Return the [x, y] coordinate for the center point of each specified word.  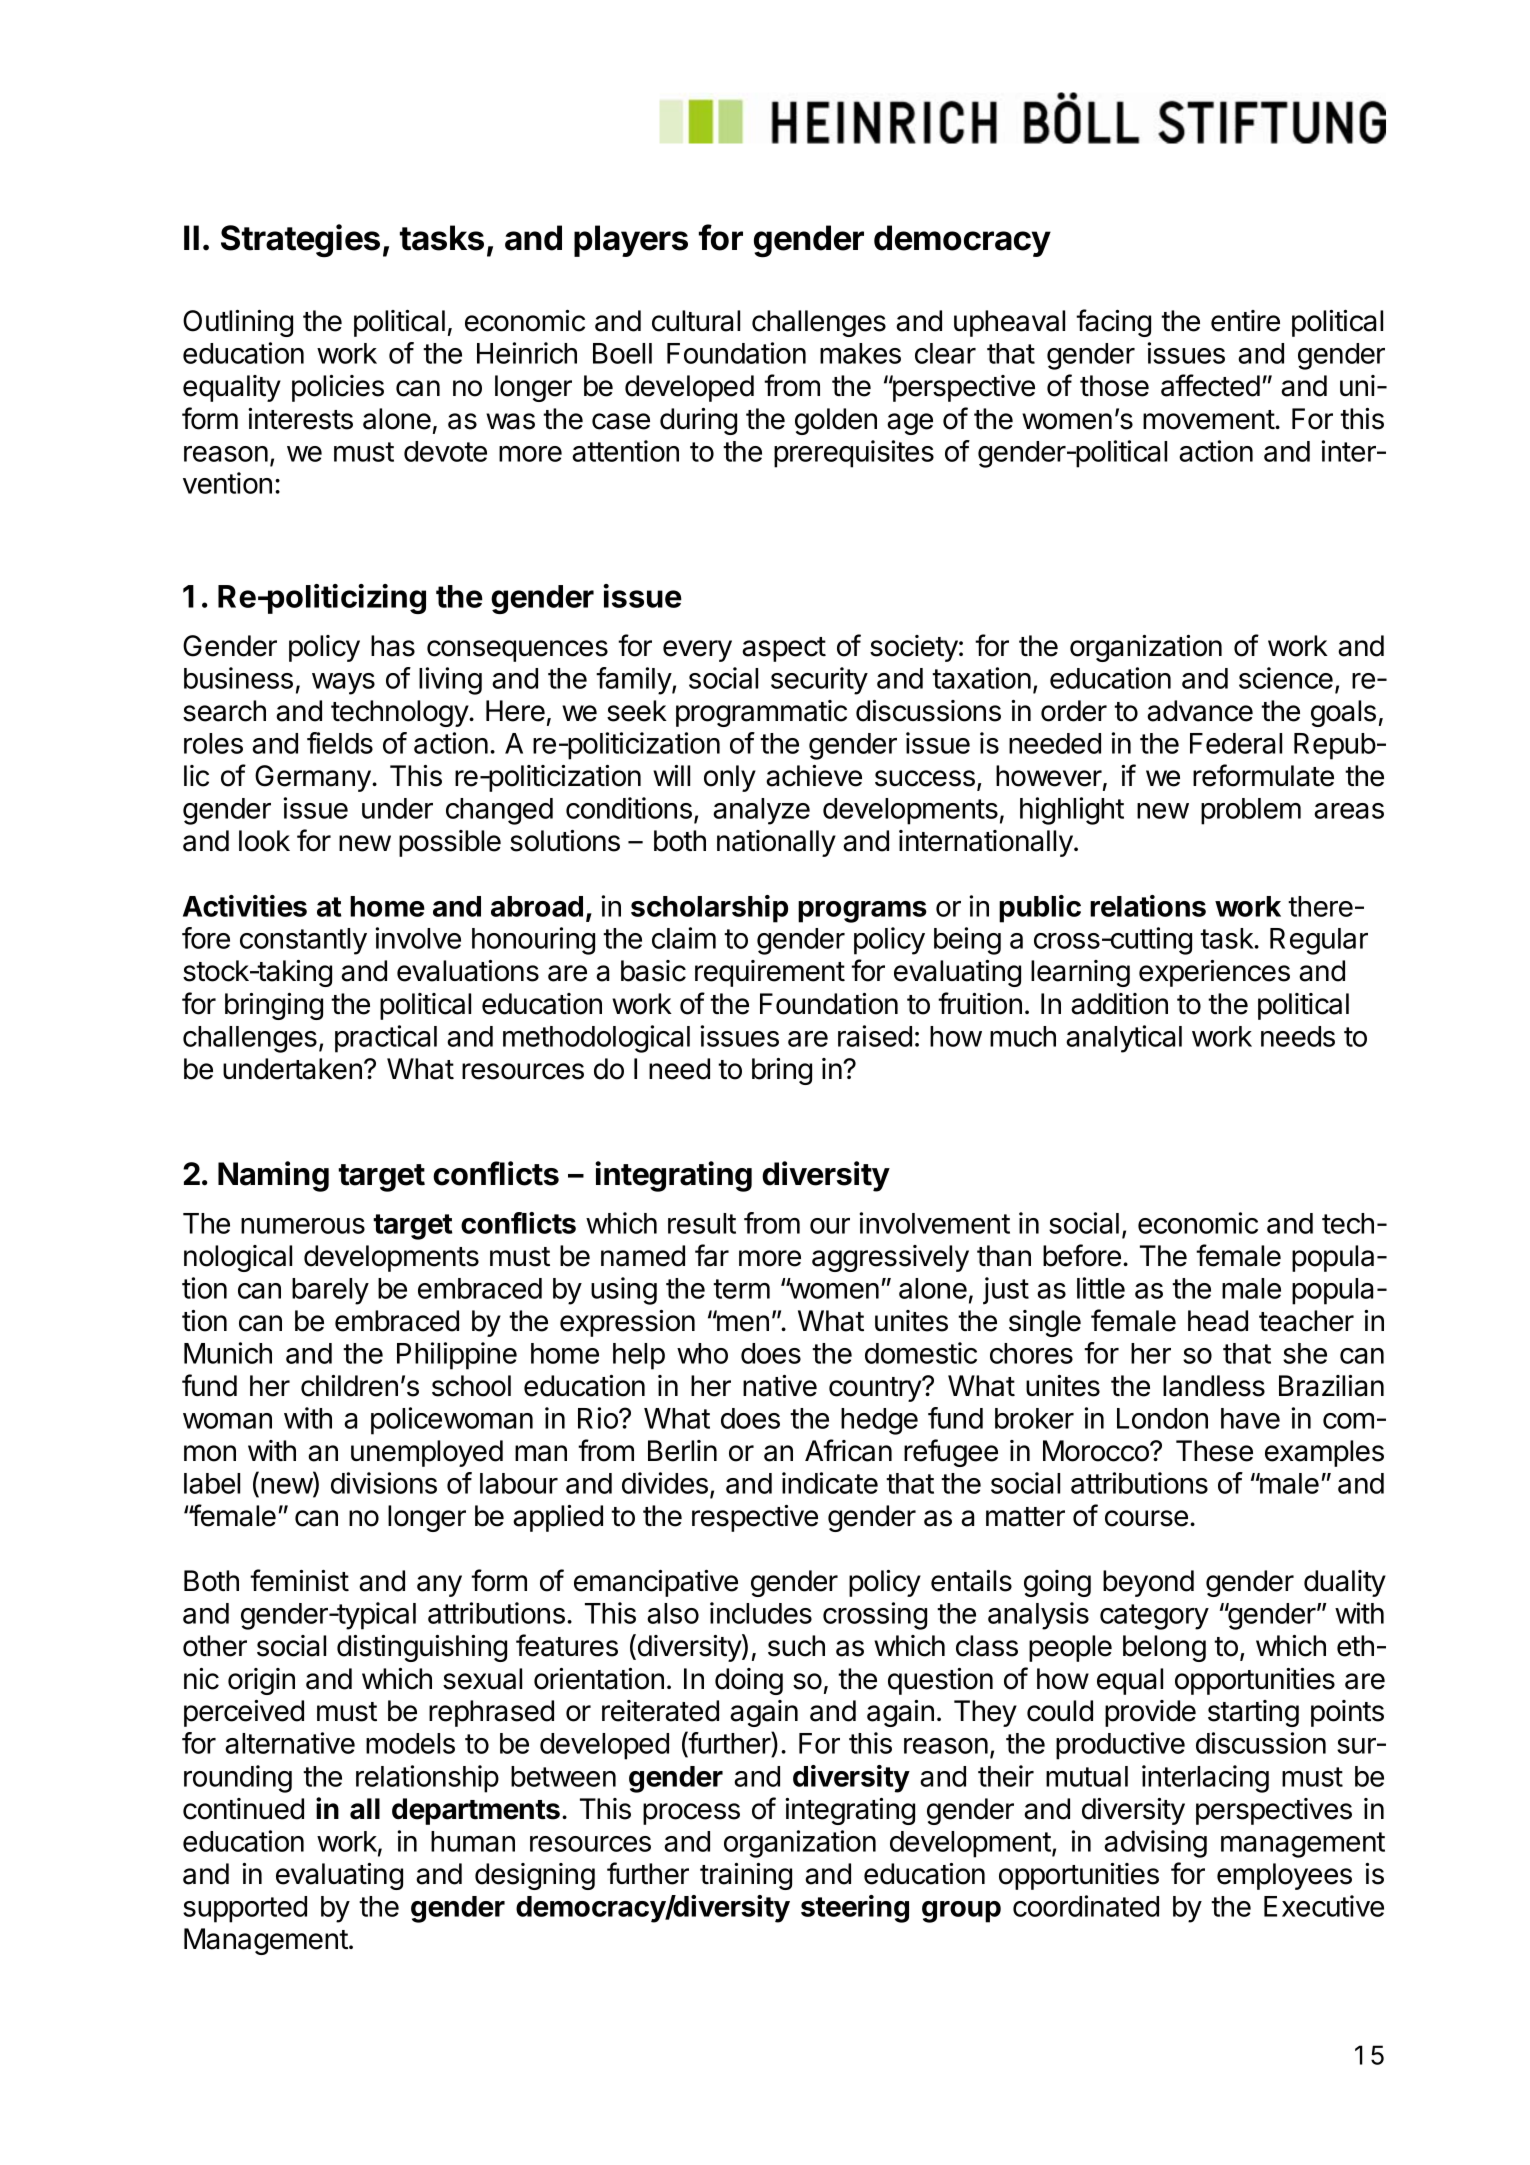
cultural [696, 321]
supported [245, 1909]
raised [875, 1036]
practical [386, 1039]
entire [1245, 321]
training [746, 1876]
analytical [1124, 1039]
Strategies [300, 241]
